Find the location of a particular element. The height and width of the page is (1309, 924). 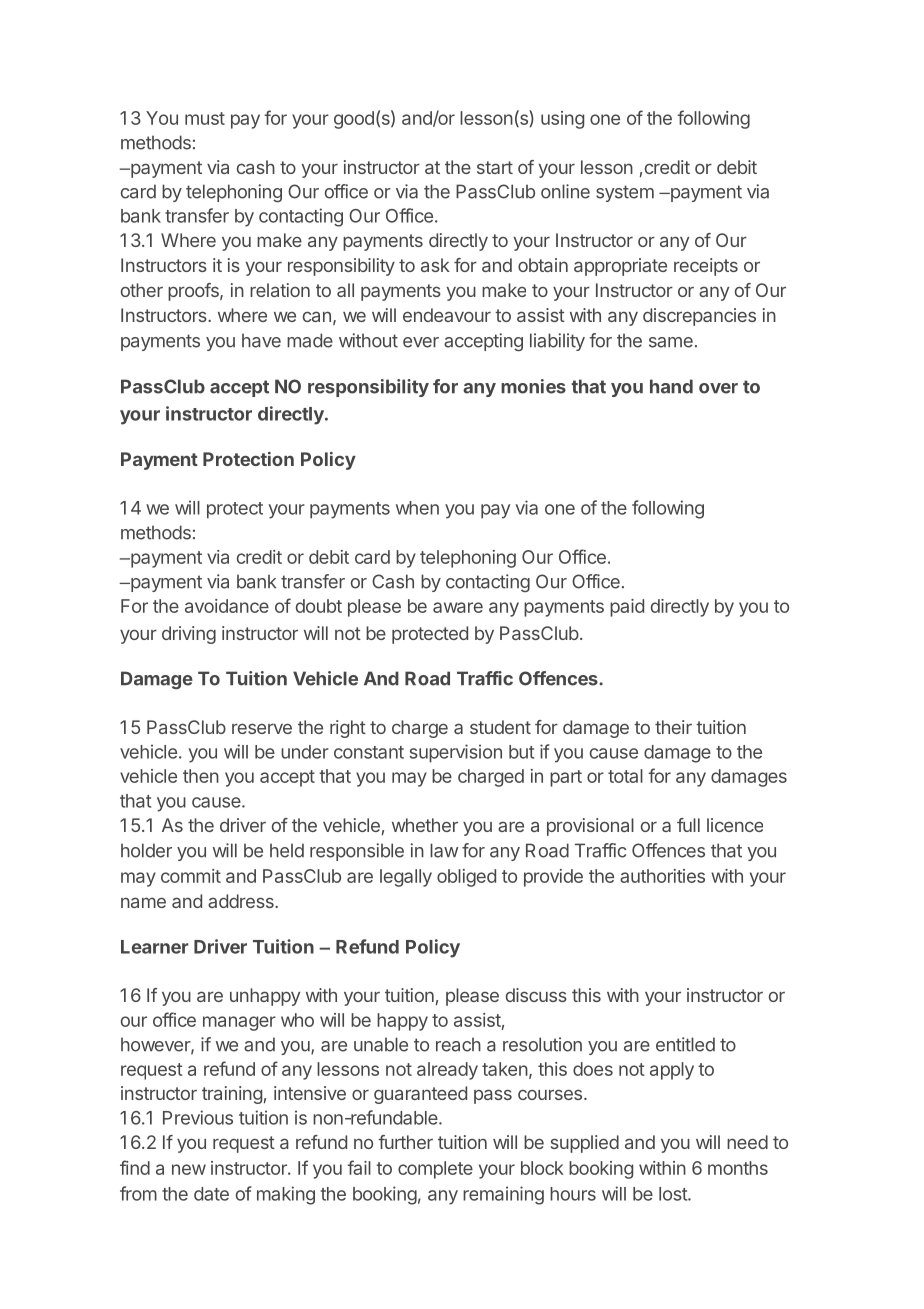

aware is located at coordinates (458, 607).
